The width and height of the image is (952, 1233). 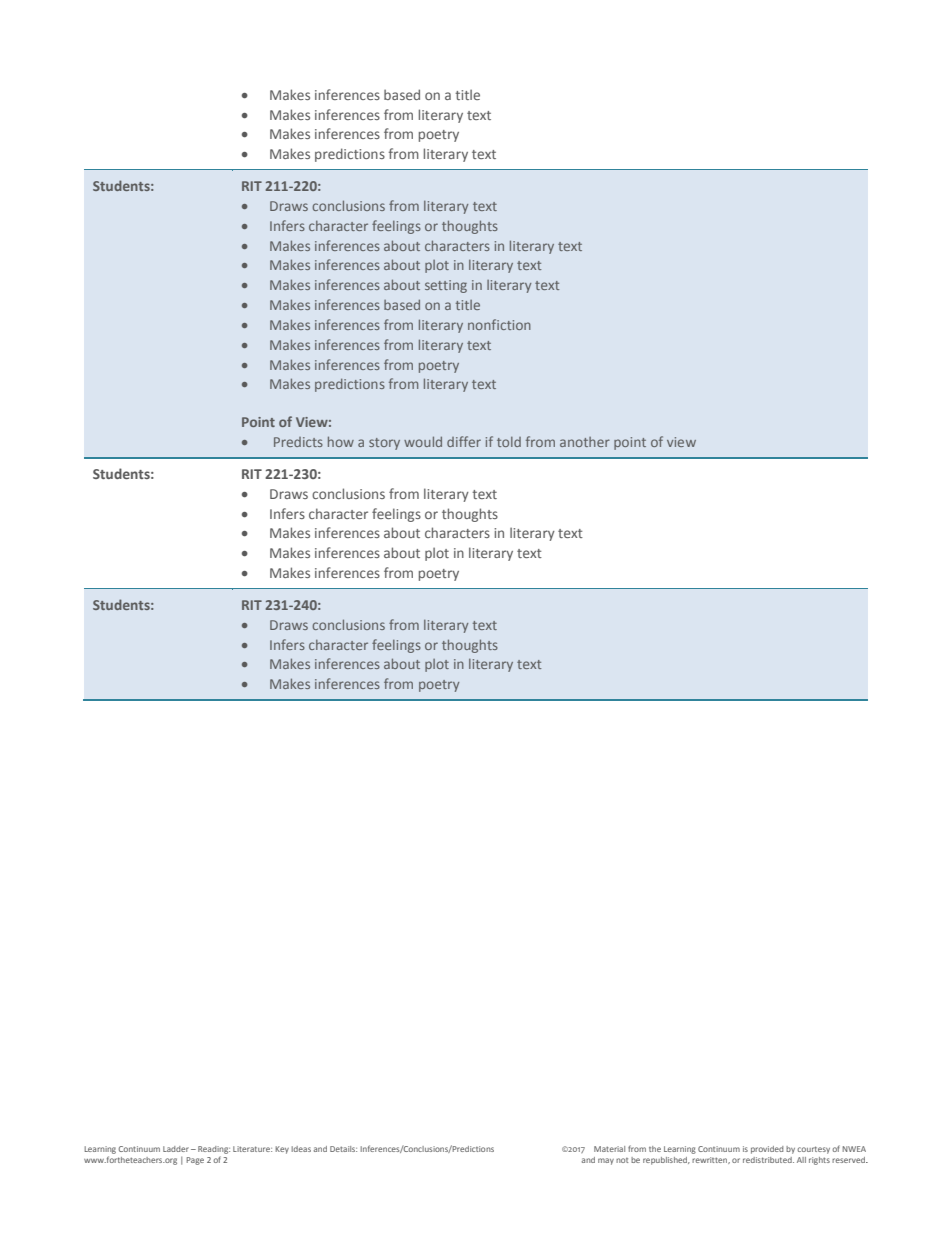 I want to click on nonfiction, so click(x=499, y=324).
